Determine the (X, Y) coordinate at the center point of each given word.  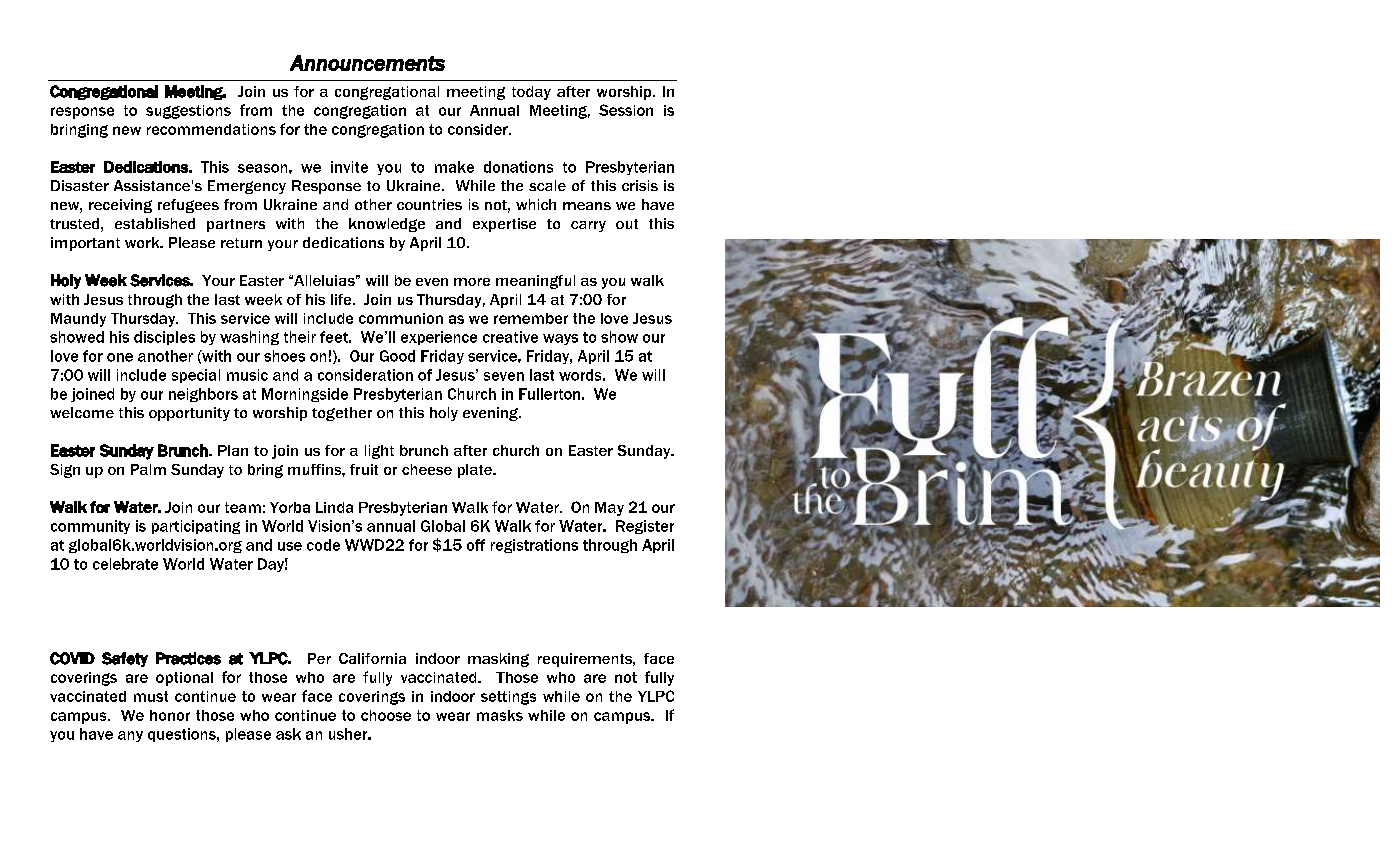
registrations (534, 546)
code (323, 545)
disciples (164, 338)
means (587, 206)
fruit (364, 469)
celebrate (125, 564)
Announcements (367, 63)
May (609, 509)
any (130, 736)
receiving (120, 206)
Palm (148, 469)
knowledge (387, 225)
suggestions (188, 112)
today (531, 93)
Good (397, 356)
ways (560, 339)
